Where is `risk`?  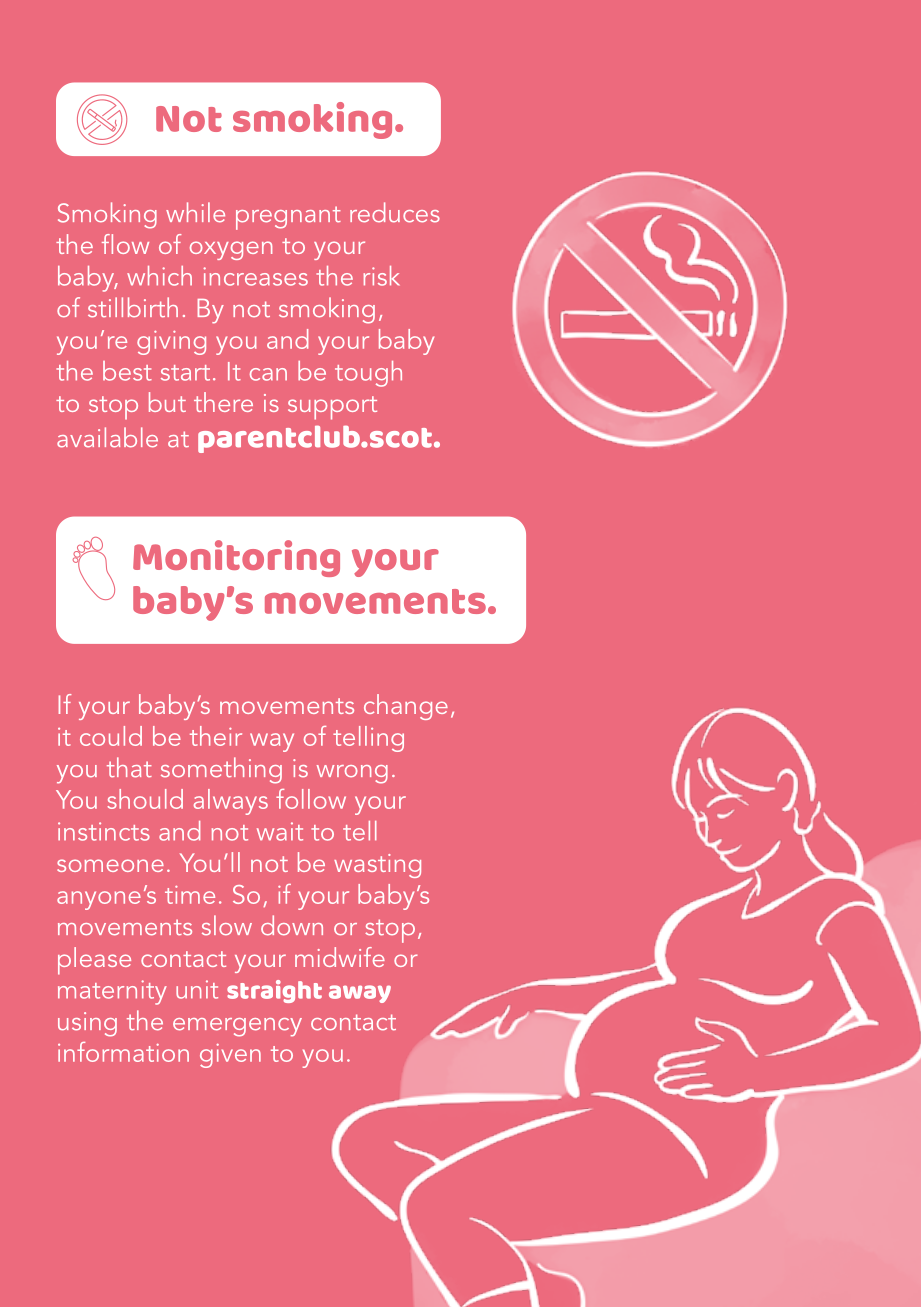 risk is located at coordinates (382, 276).
